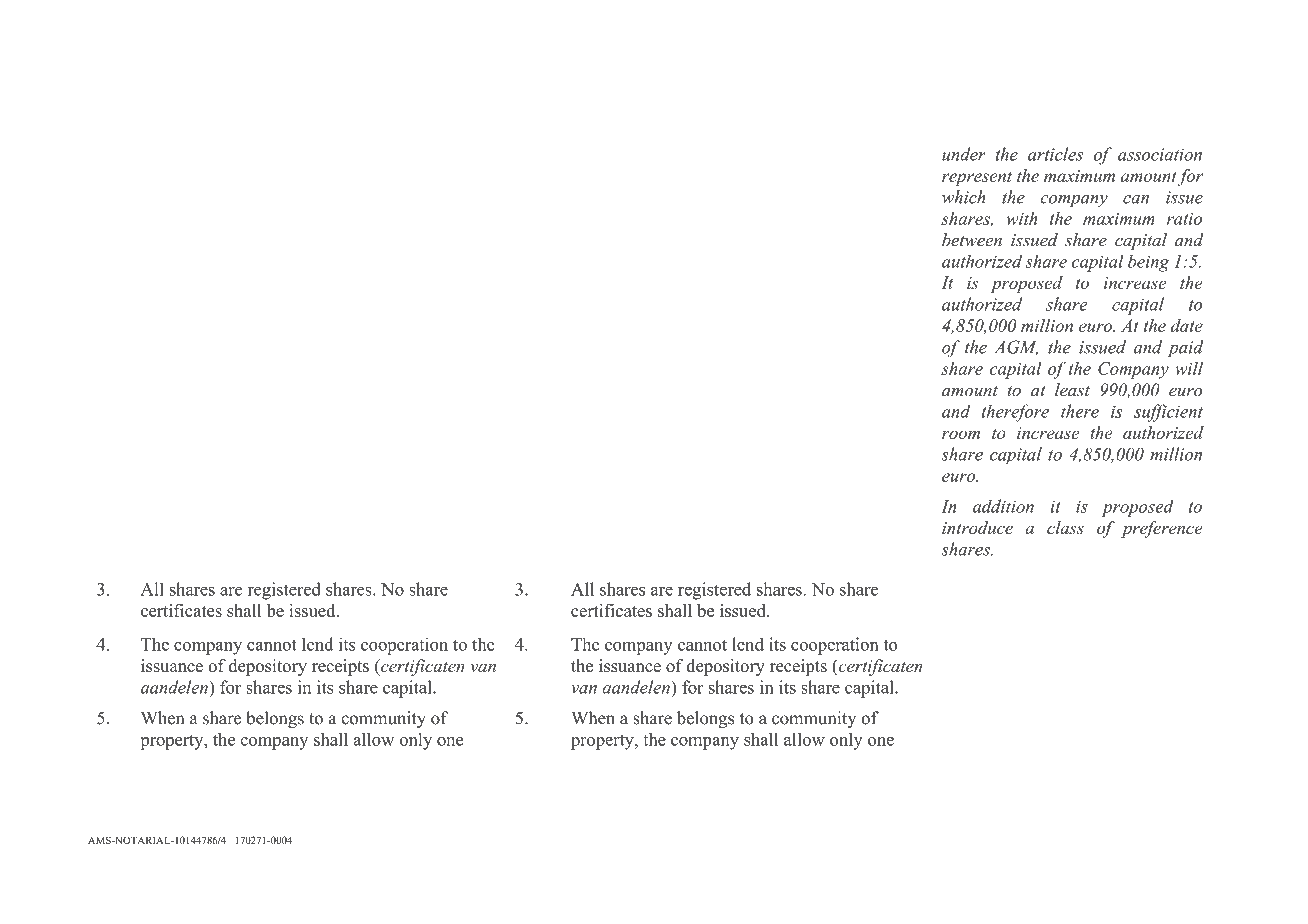 This screenshot has height=924, width=1308. I want to click on introduce, so click(977, 527).
